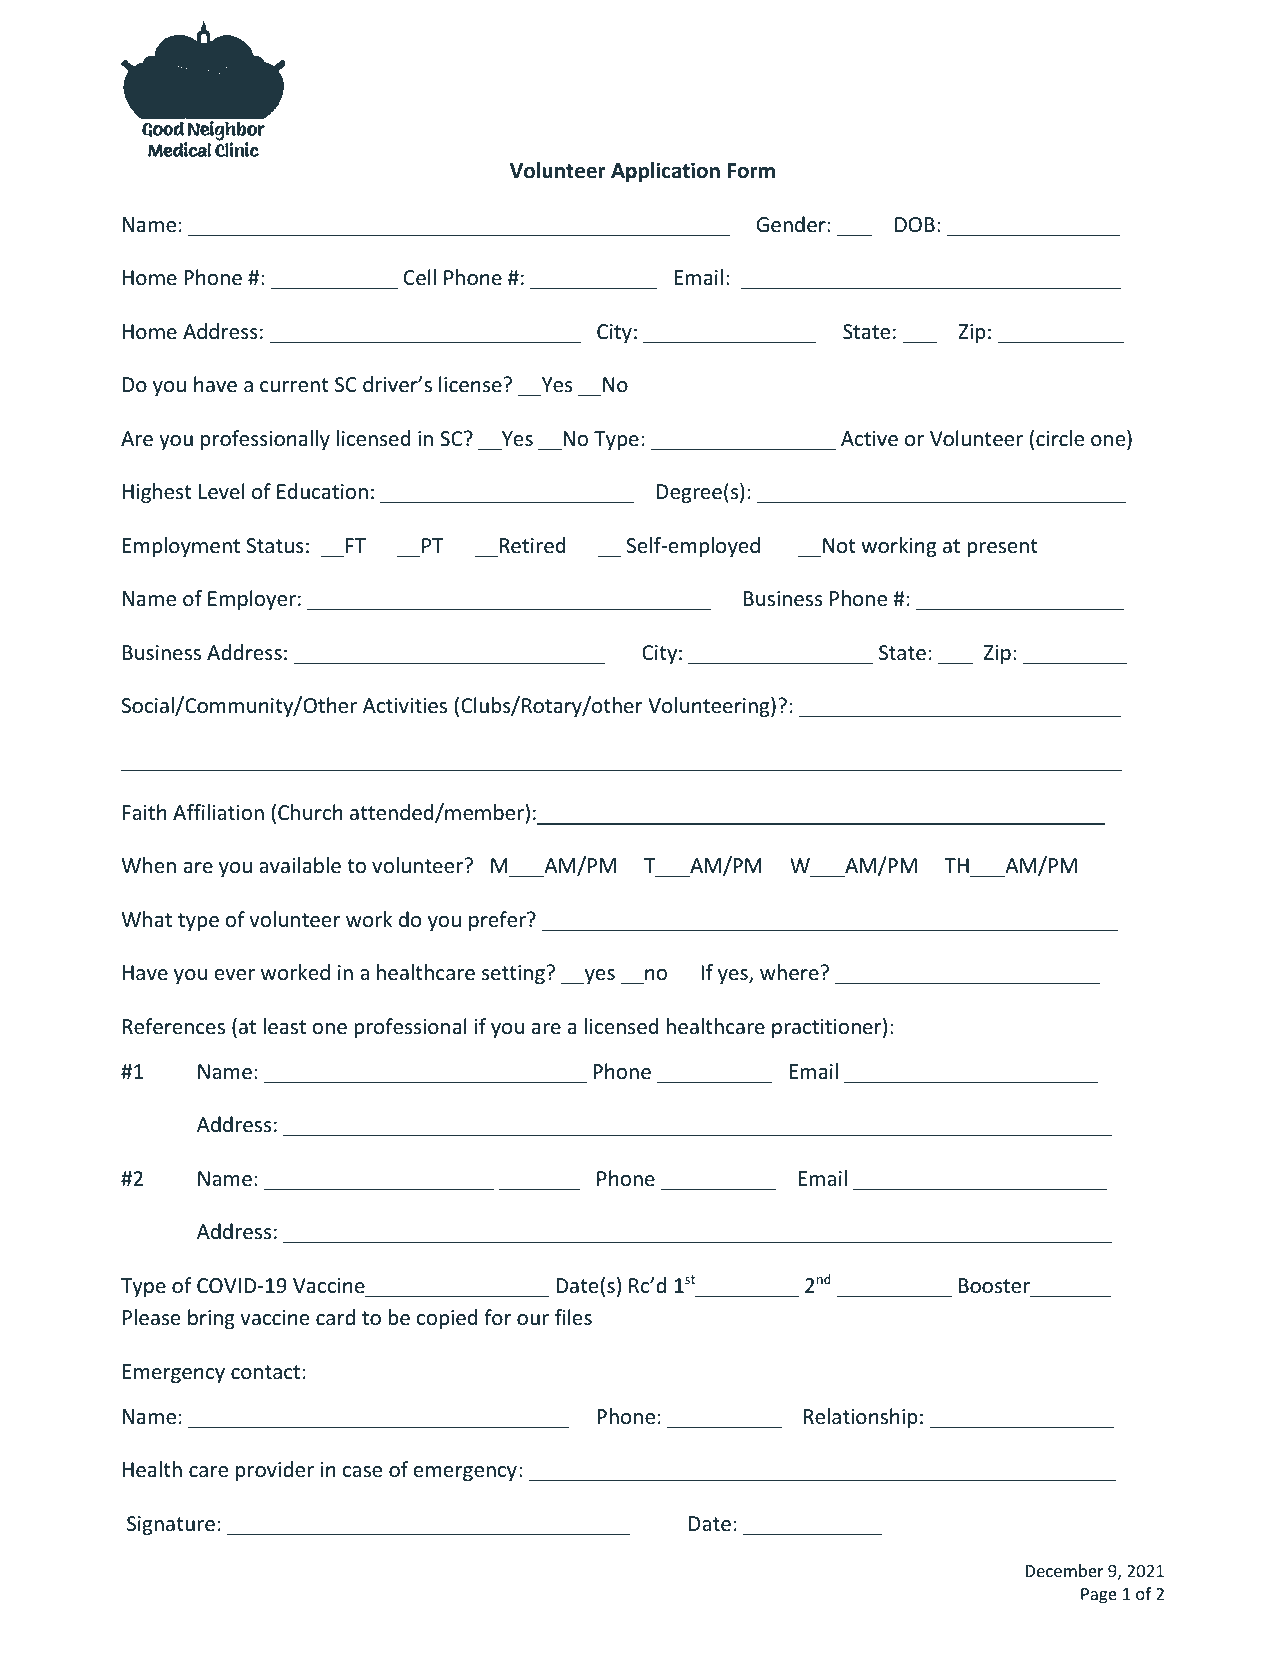 The height and width of the image is (1664, 1286). I want to click on Cell, so click(420, 277).
